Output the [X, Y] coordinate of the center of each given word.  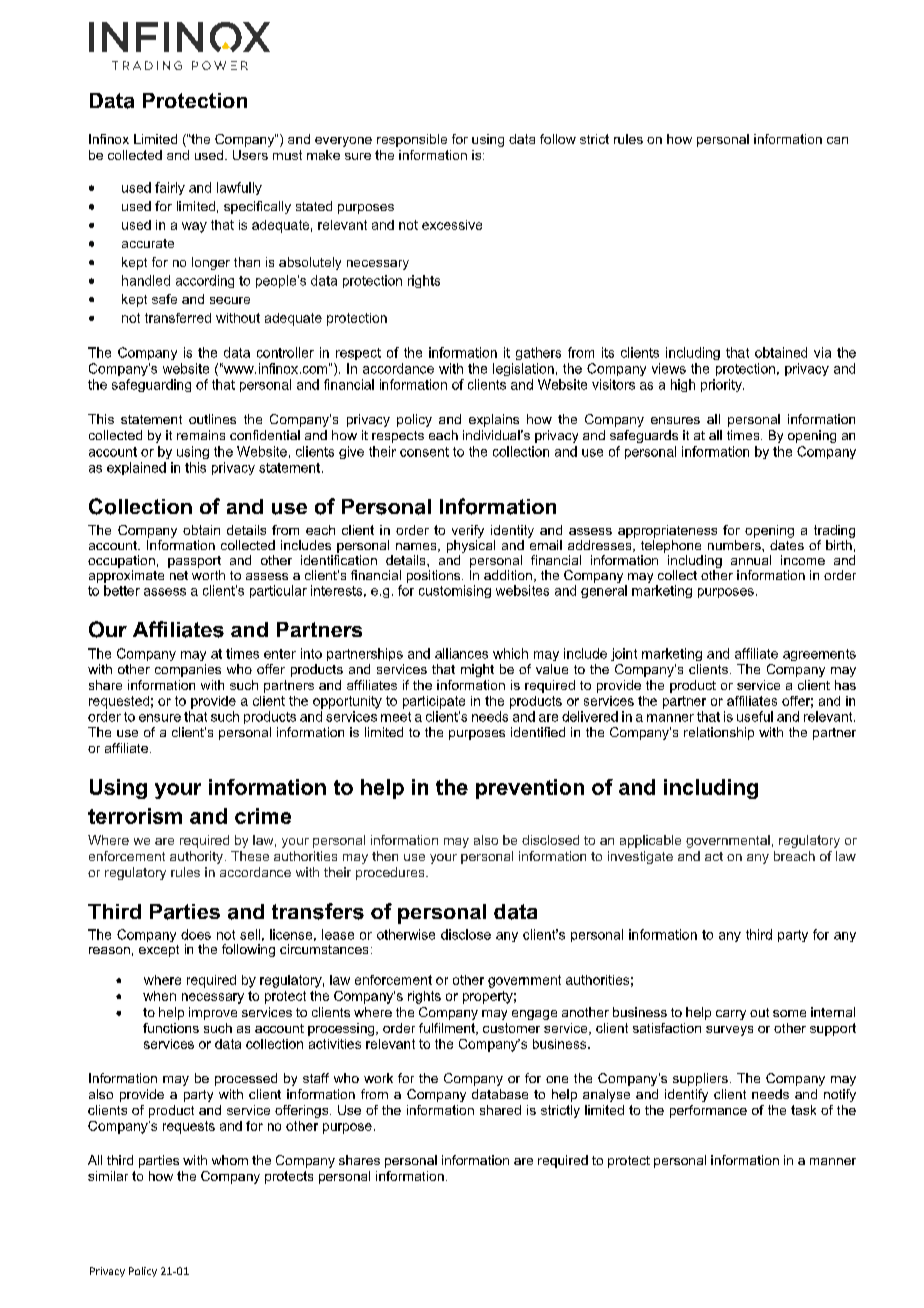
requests [189, 1127]
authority [196, 857]
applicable [650, 841]
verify [468, 531]
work [378, 1078]
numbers [735, 545]
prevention [530, 789]
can [837, 140]
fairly [170, 188]
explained [136, 468]
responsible [412, 140]
